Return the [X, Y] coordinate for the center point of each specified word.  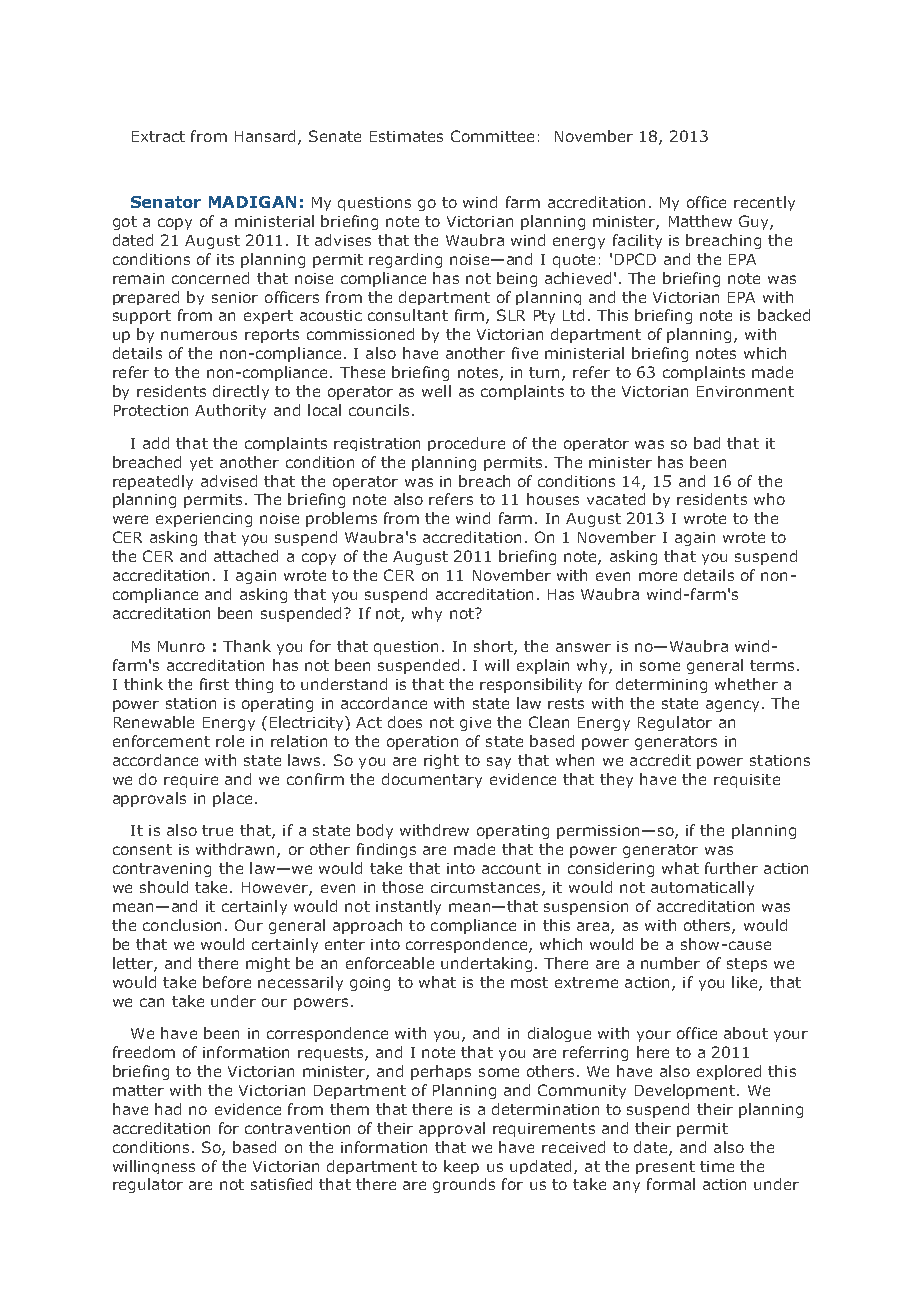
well [436, 391]
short [494, 647]
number [670, 963]
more [658, 576]
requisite [747, 781]
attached [246, 556]
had [168, 1109]
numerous [199, 335]
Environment [745, 391]
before [227, 982]
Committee [492, 136]
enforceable [390, 963]
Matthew [700, 221]
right [441, 761]
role [230, 741]
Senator [166, 202]
